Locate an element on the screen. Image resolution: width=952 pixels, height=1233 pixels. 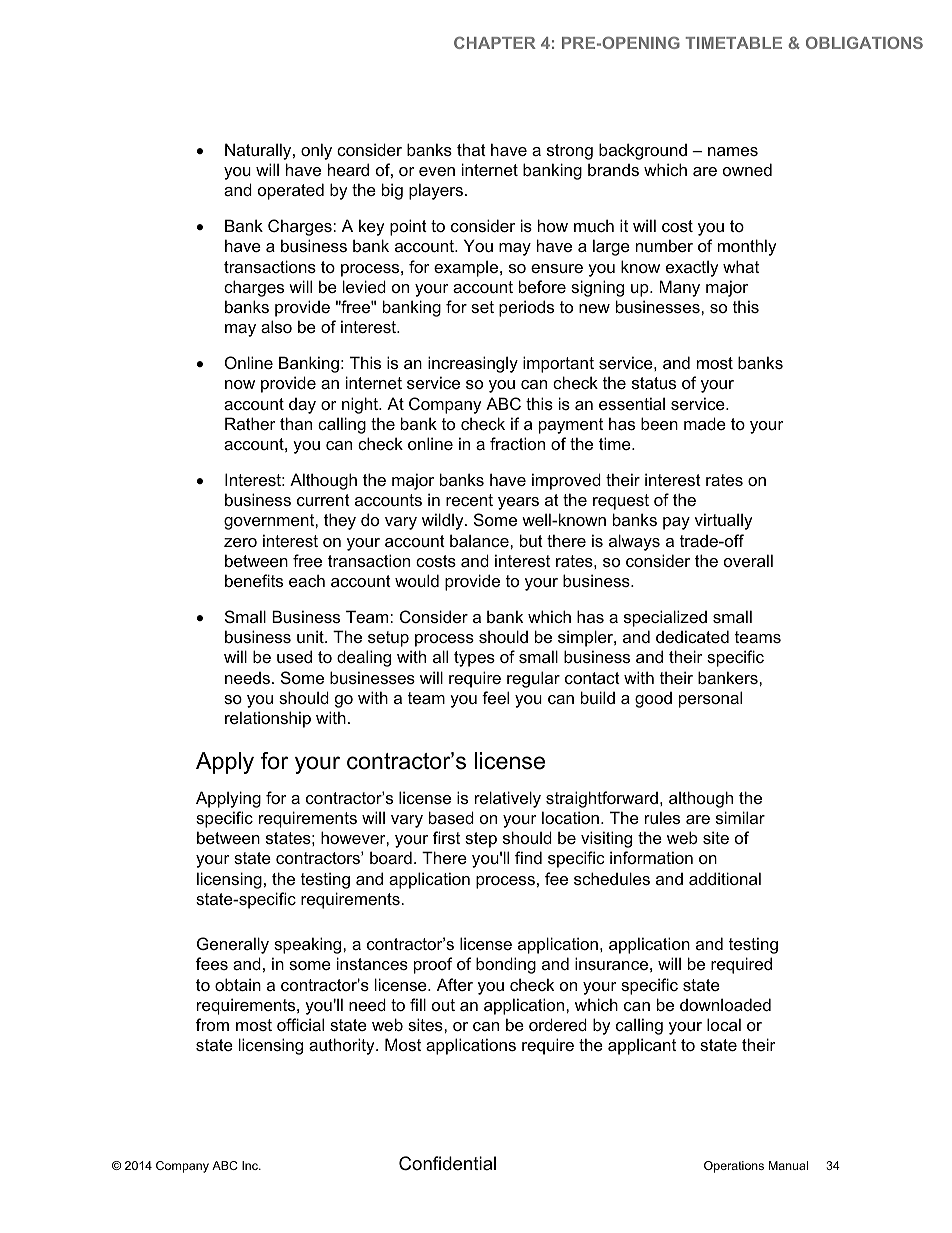
overall is located at coordinates (748, 560).
